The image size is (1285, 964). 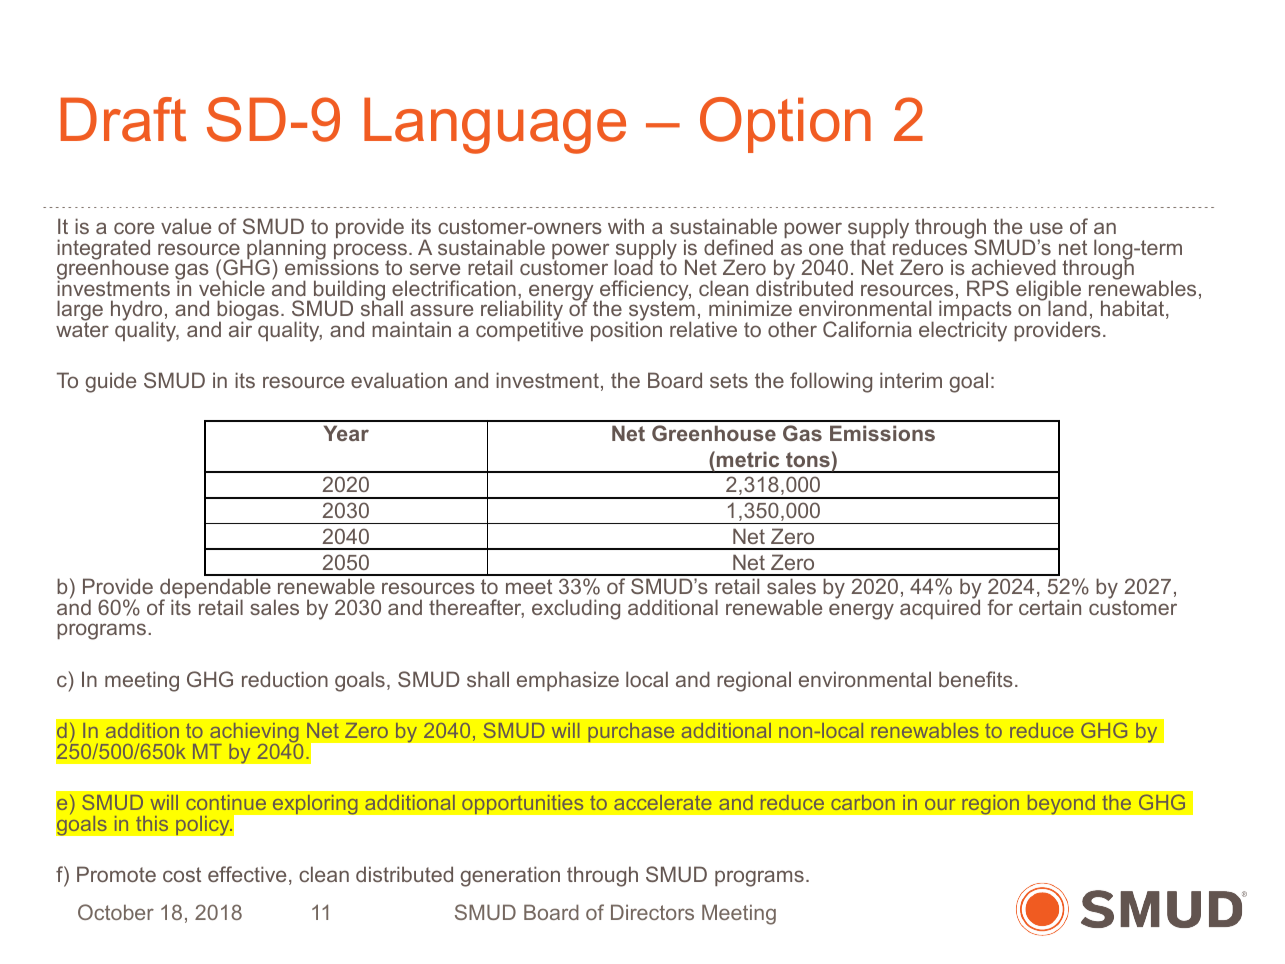 I want to click on dependable, so click(x=215, y=589).
